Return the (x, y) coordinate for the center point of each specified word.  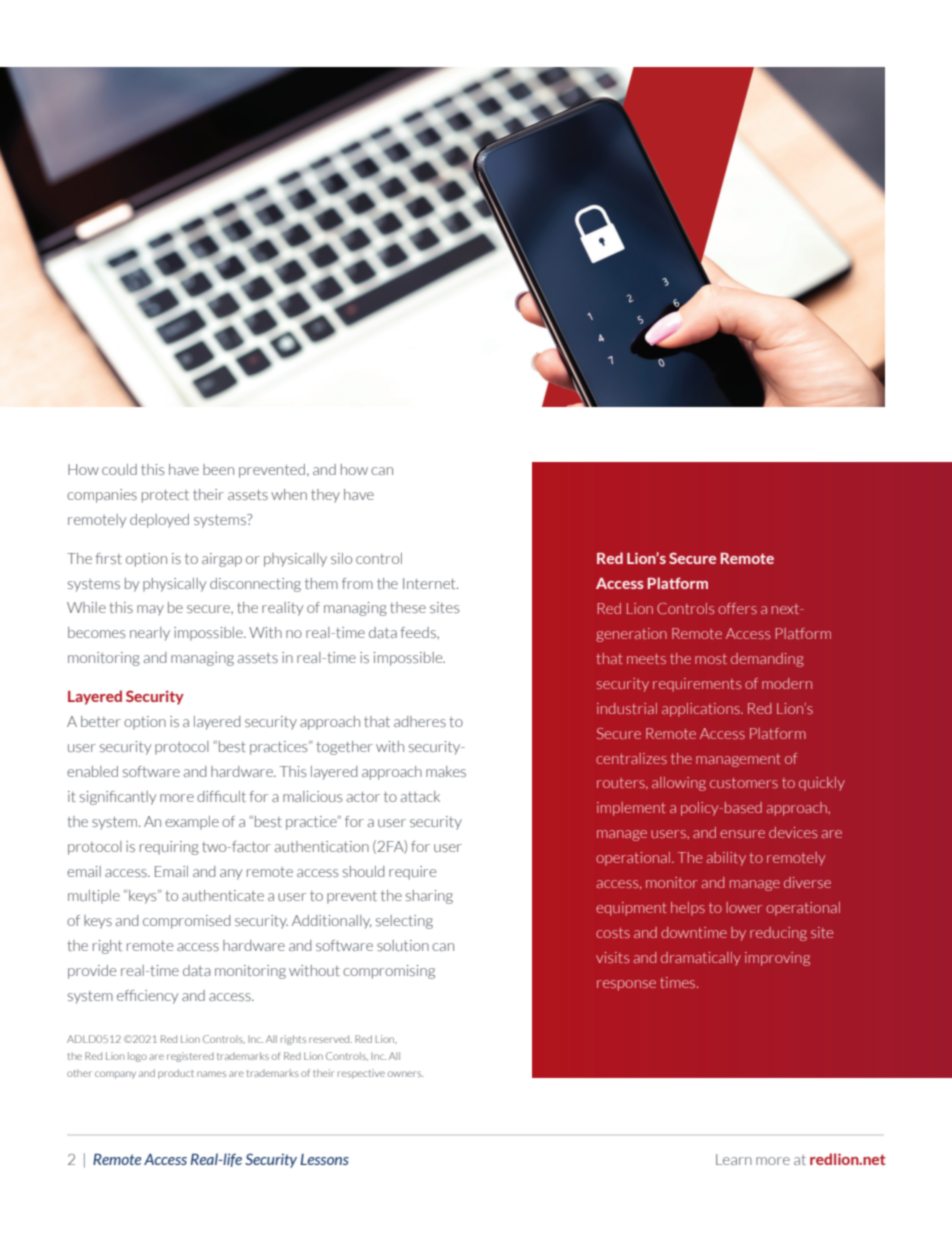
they (325, 496)
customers (744, 783)
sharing (429, 897)
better (101, 721)
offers (737, 608)
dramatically (701, 959)
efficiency (147, 997)
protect (165, 496)
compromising (389, 972)
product (176, 1074)
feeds (419, 632)
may (150, 610)
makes (446, 771)
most (711, 659)
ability (726, 859)
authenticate (223, 895)
